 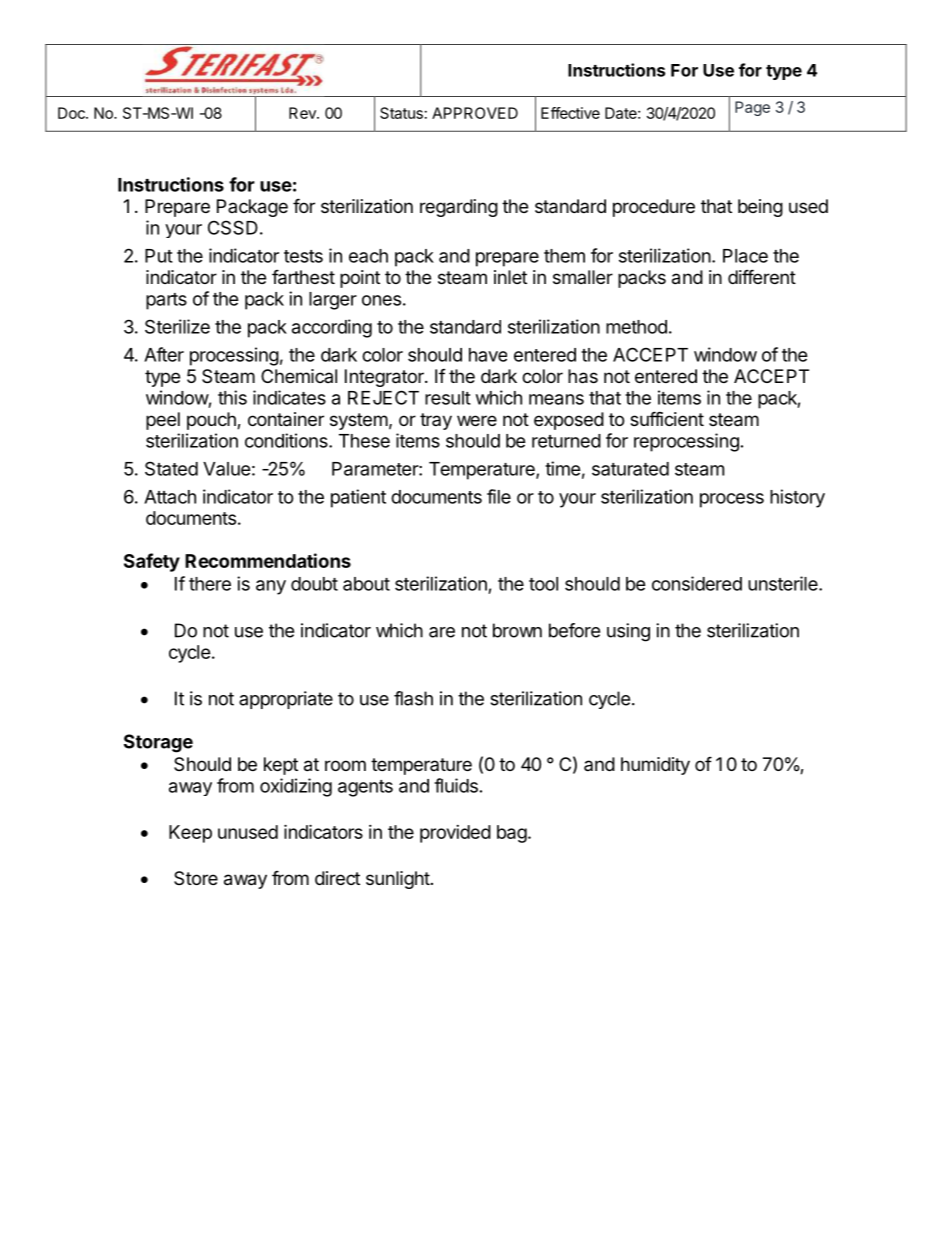 What do you see at coordinates (196, 878) in the page?
I see `Store` at bounding box center [196, 878].
